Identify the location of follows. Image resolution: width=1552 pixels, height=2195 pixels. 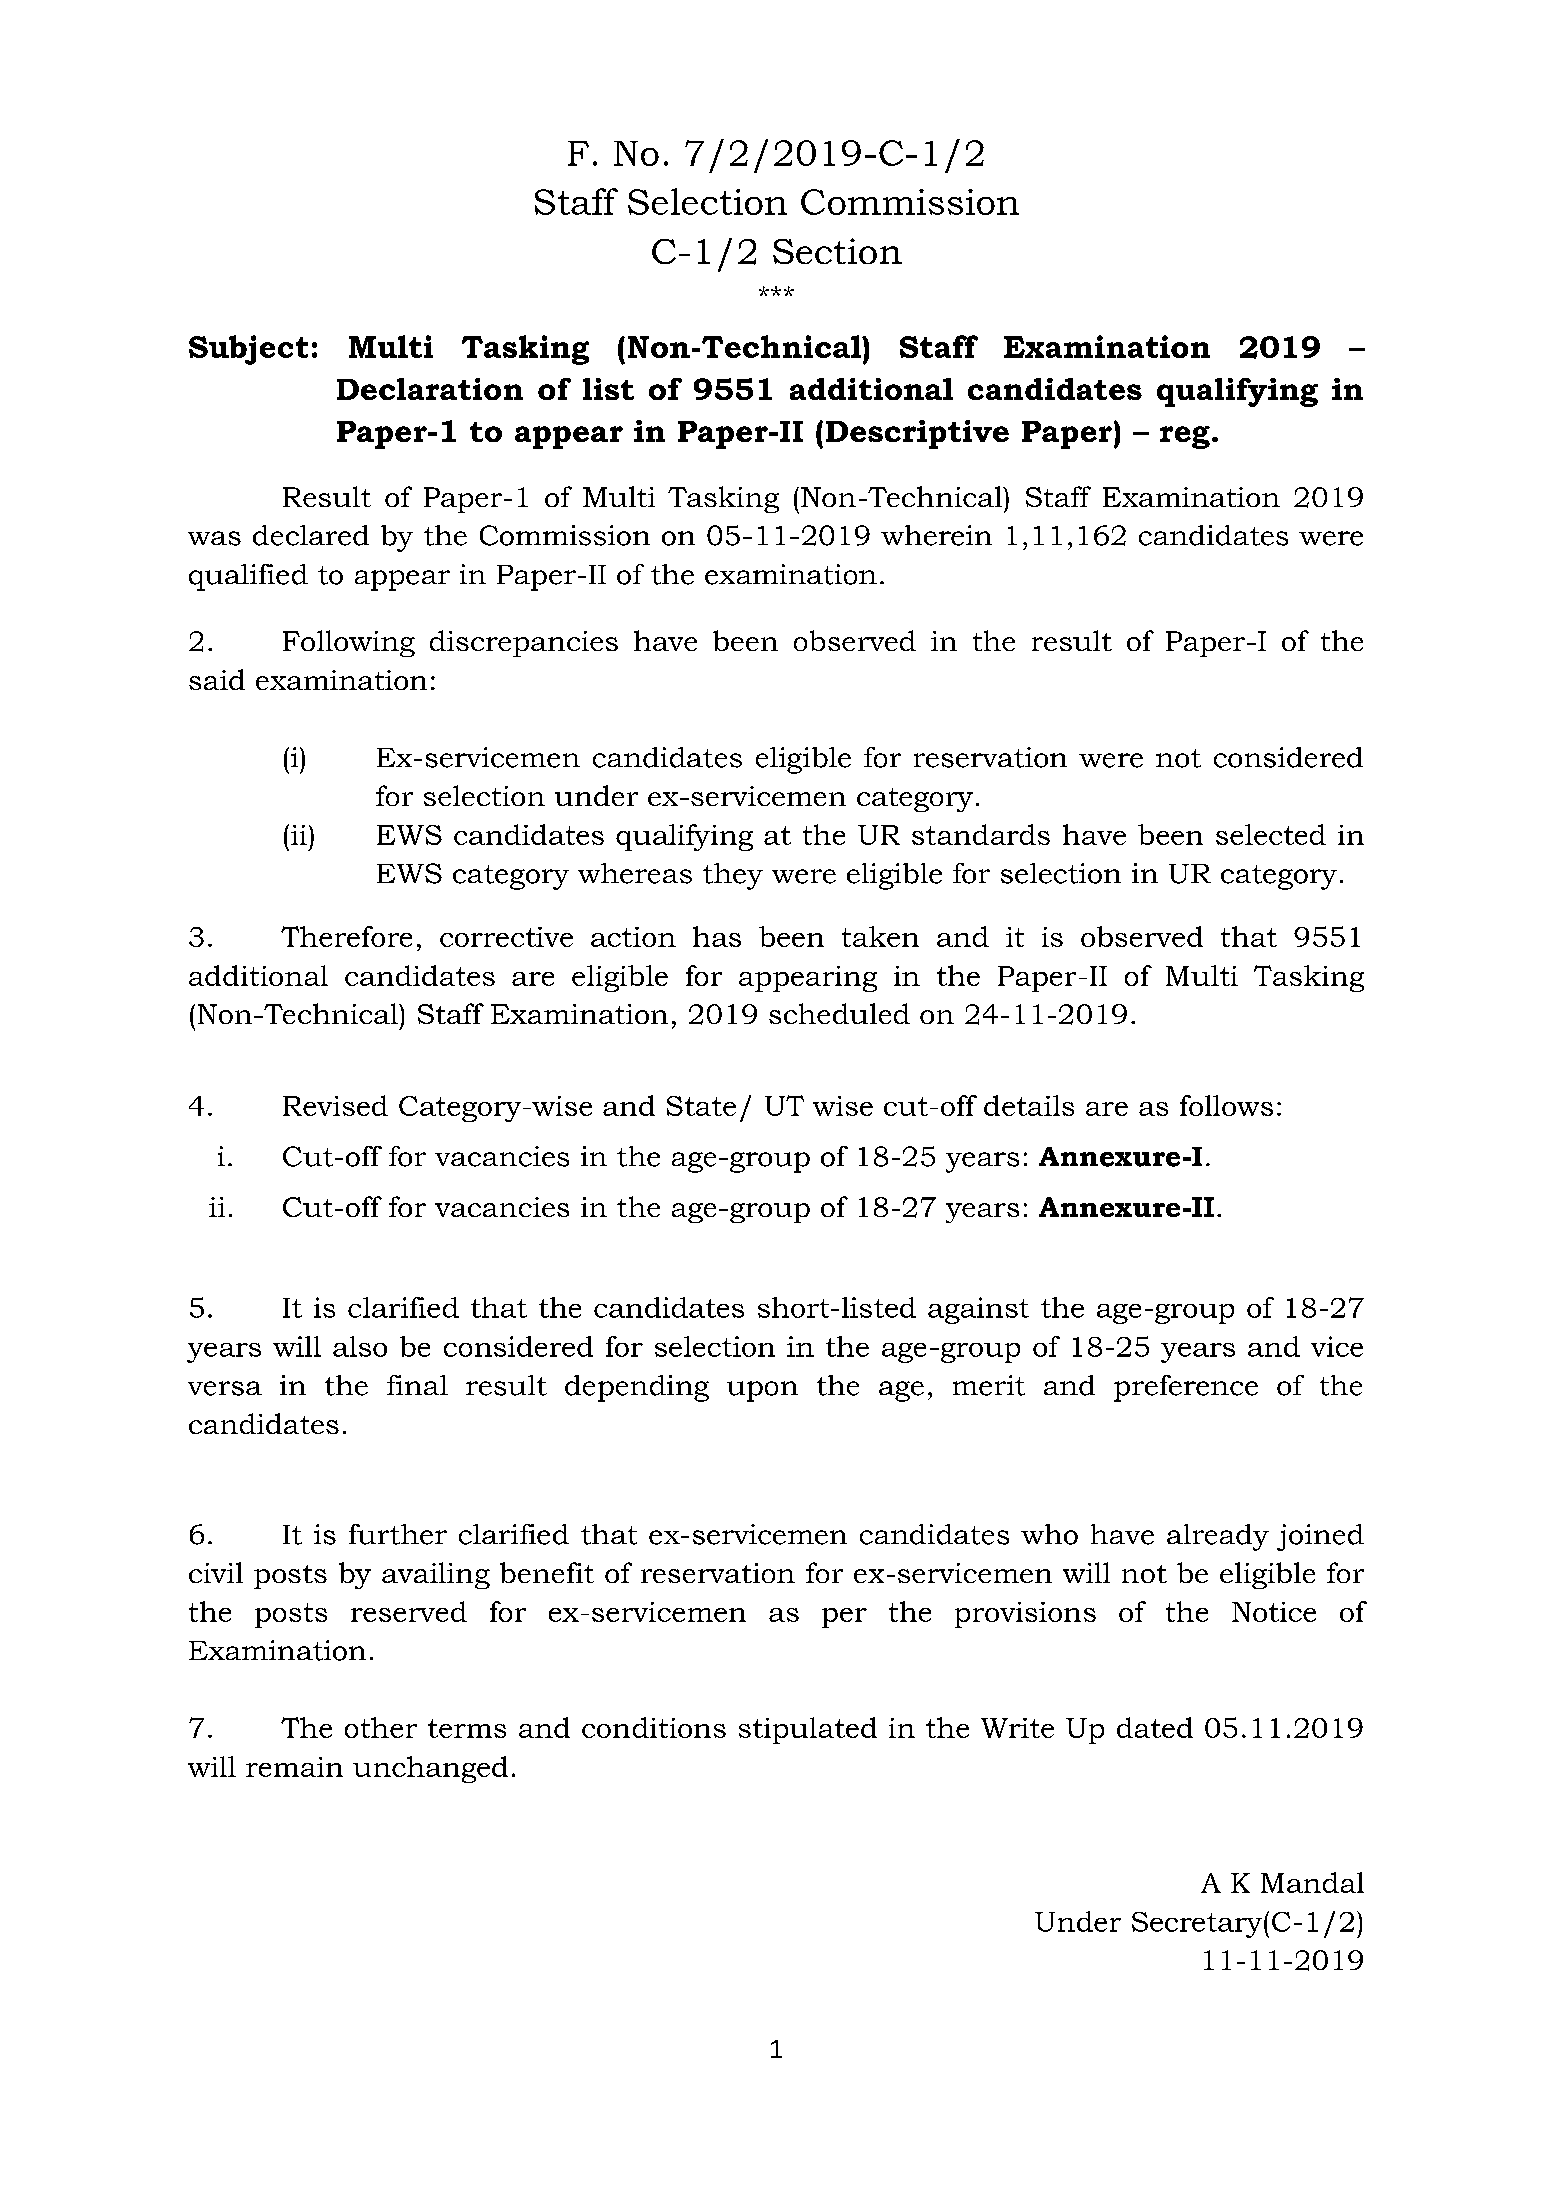
(1226, 1105).
